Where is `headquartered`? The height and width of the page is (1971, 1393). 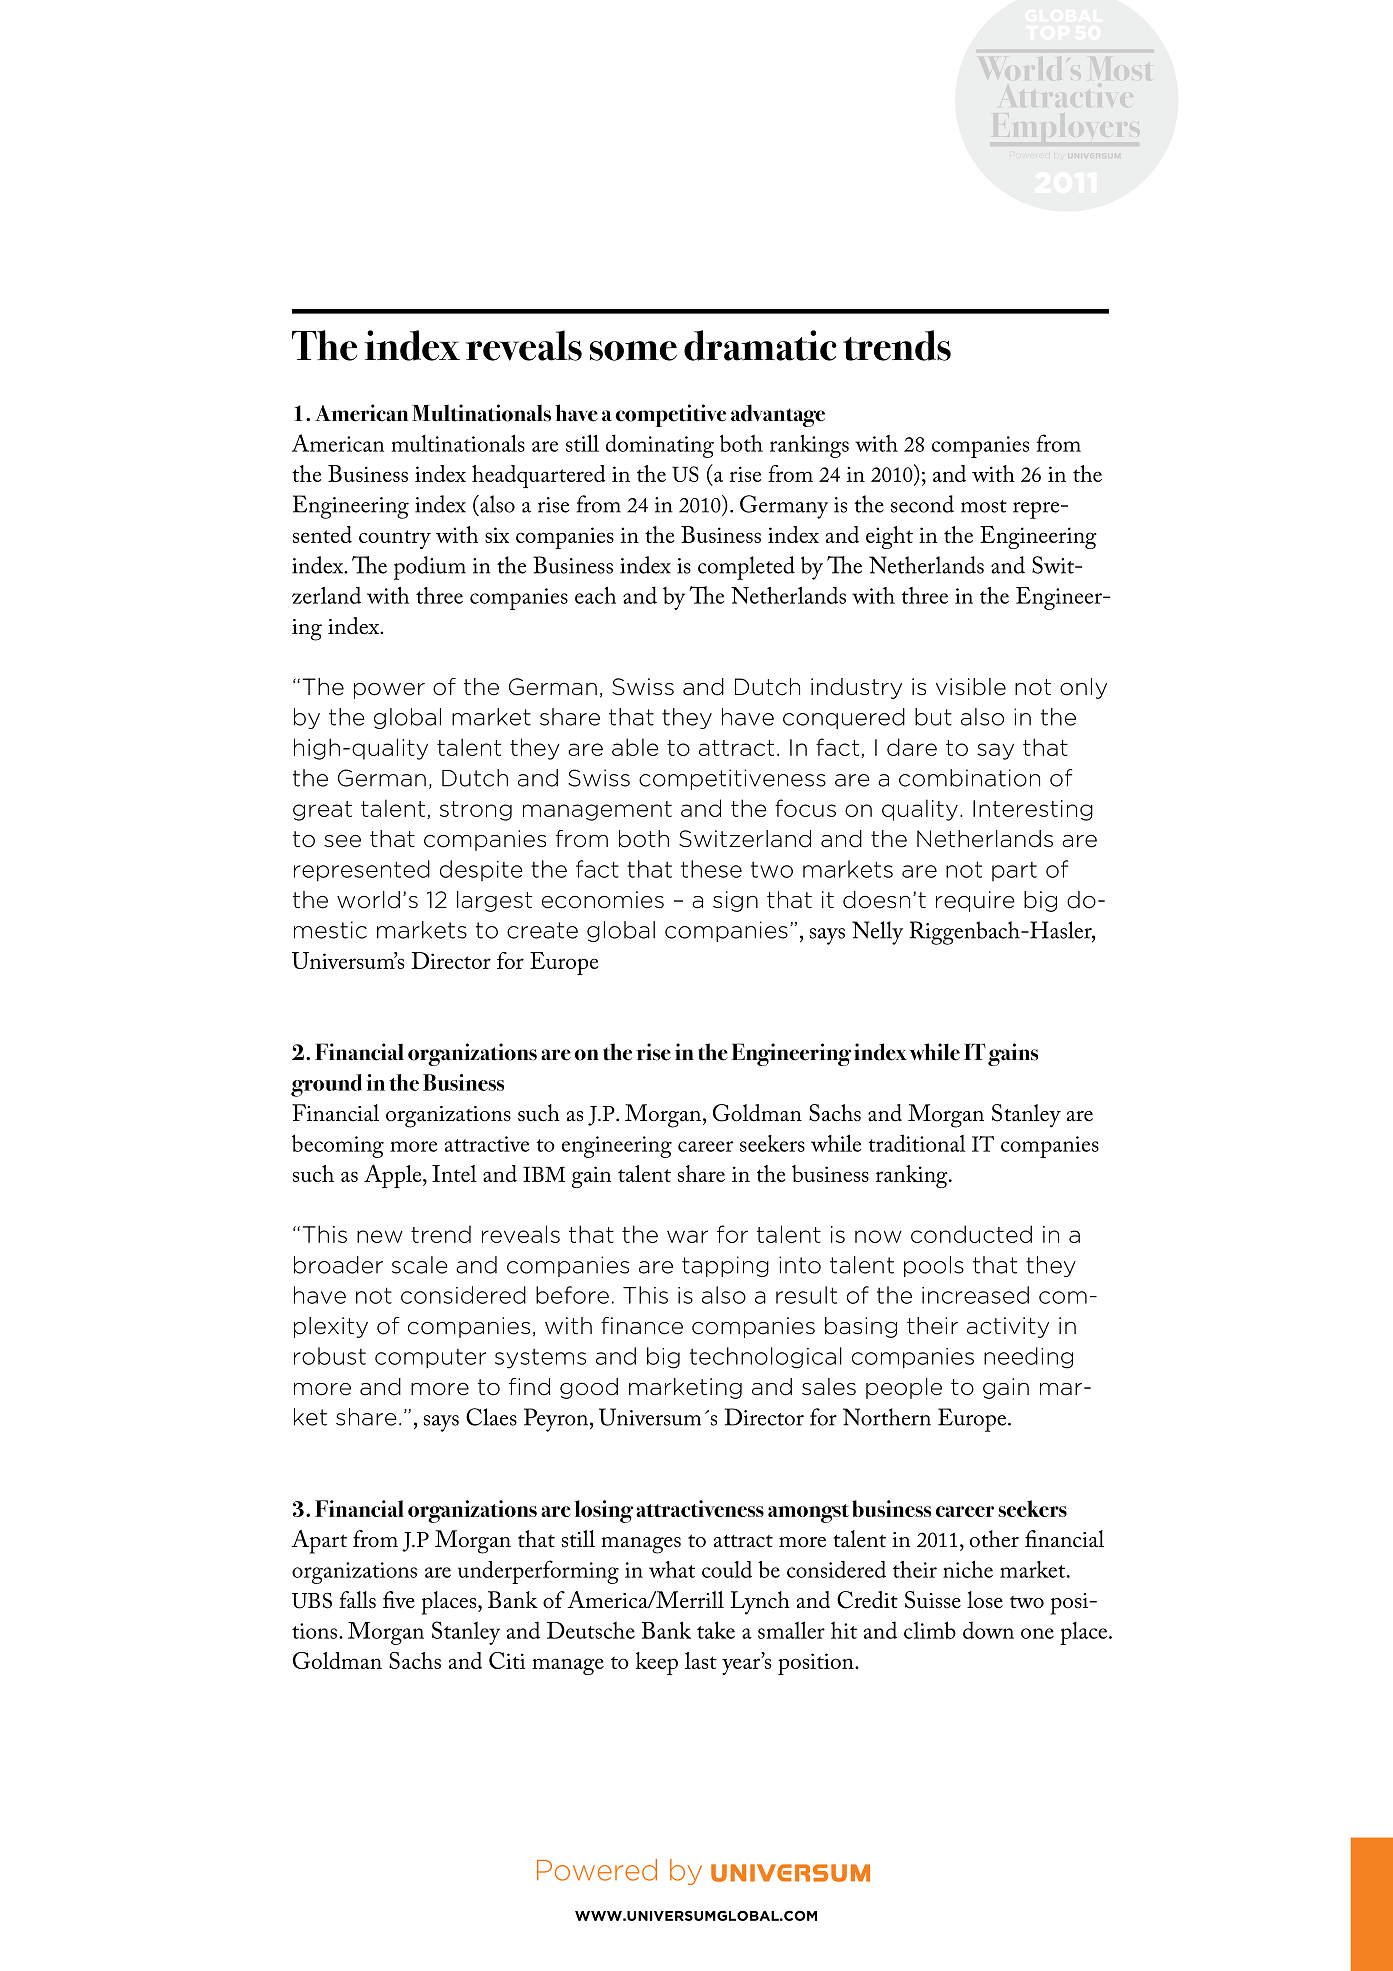
headquartered is located at coordinates (538, 476).
